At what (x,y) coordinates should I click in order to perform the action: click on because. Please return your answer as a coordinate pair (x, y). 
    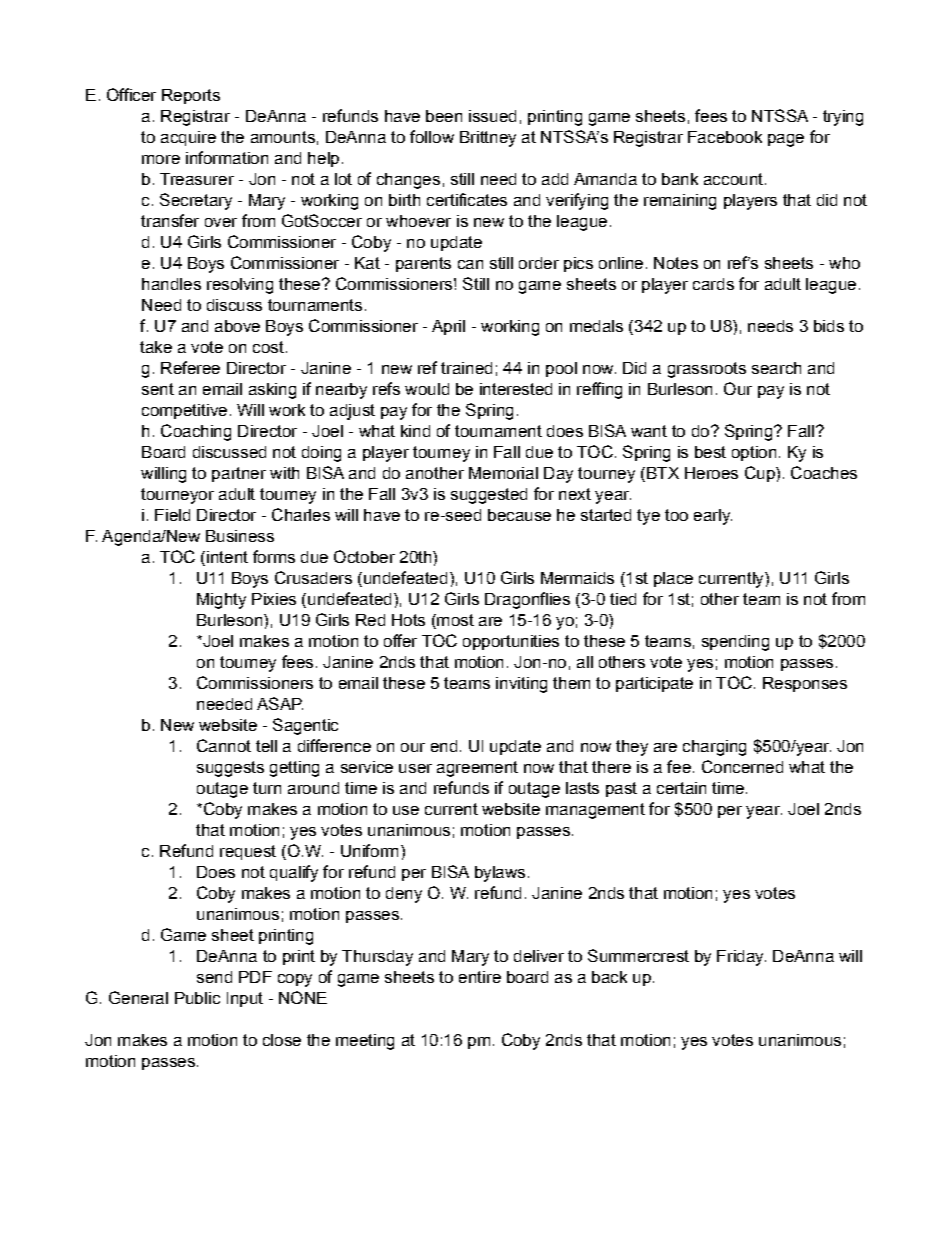
    Looking at the image, I should click on (519, 515).
